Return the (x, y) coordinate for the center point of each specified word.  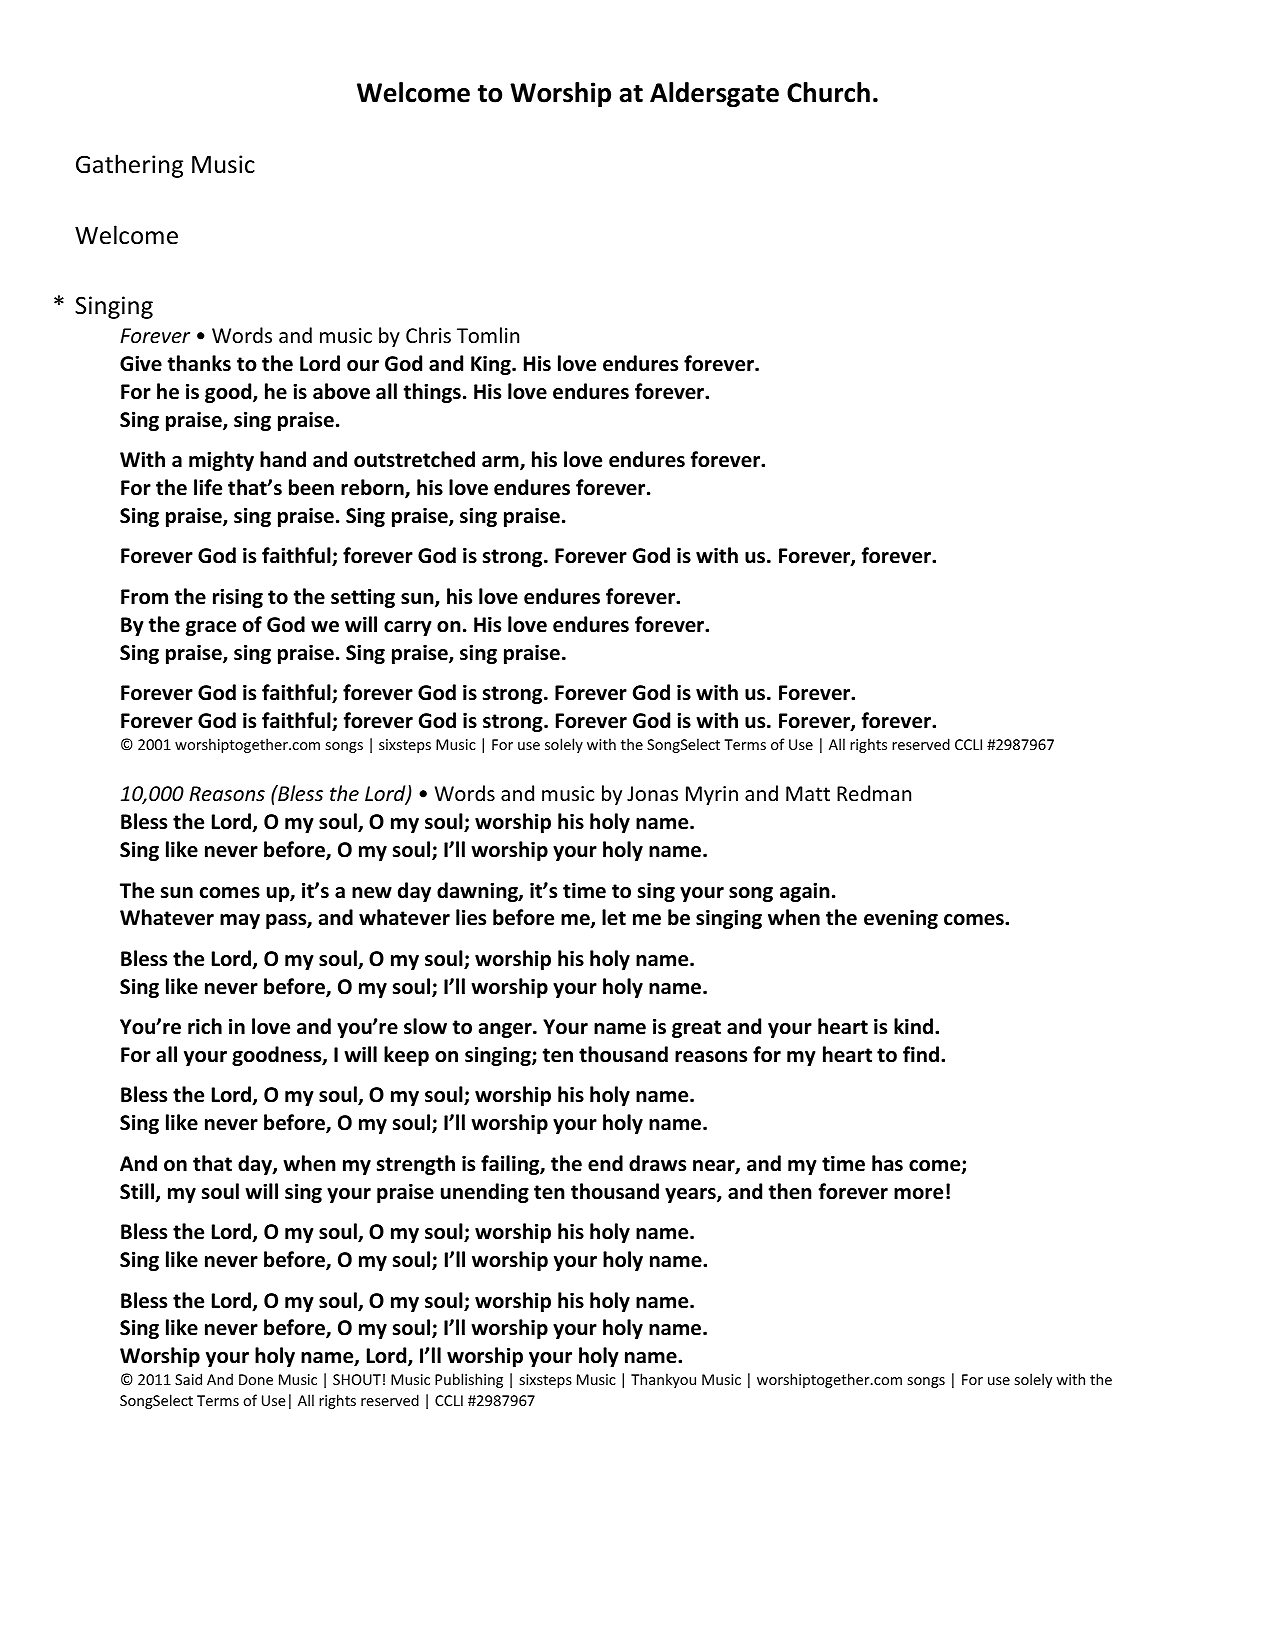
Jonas (652, 794)
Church (828, 92)
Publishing (469, 1380)
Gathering (129, 166)
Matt (808, 793)
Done (256, 1379)
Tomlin (488, 335)
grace (211, 628)
